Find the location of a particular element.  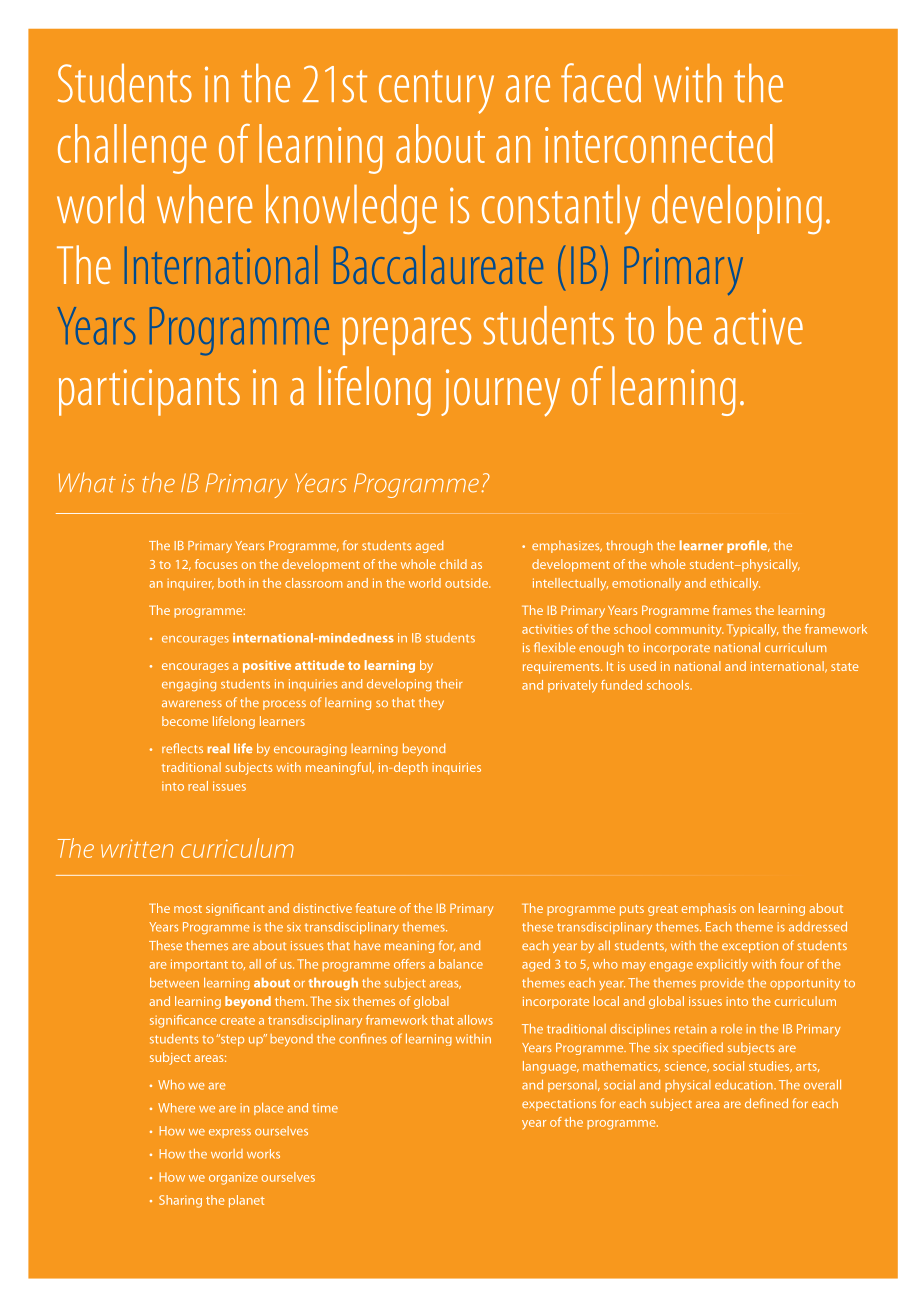

expectations is located at coordinates (559, 1105).
